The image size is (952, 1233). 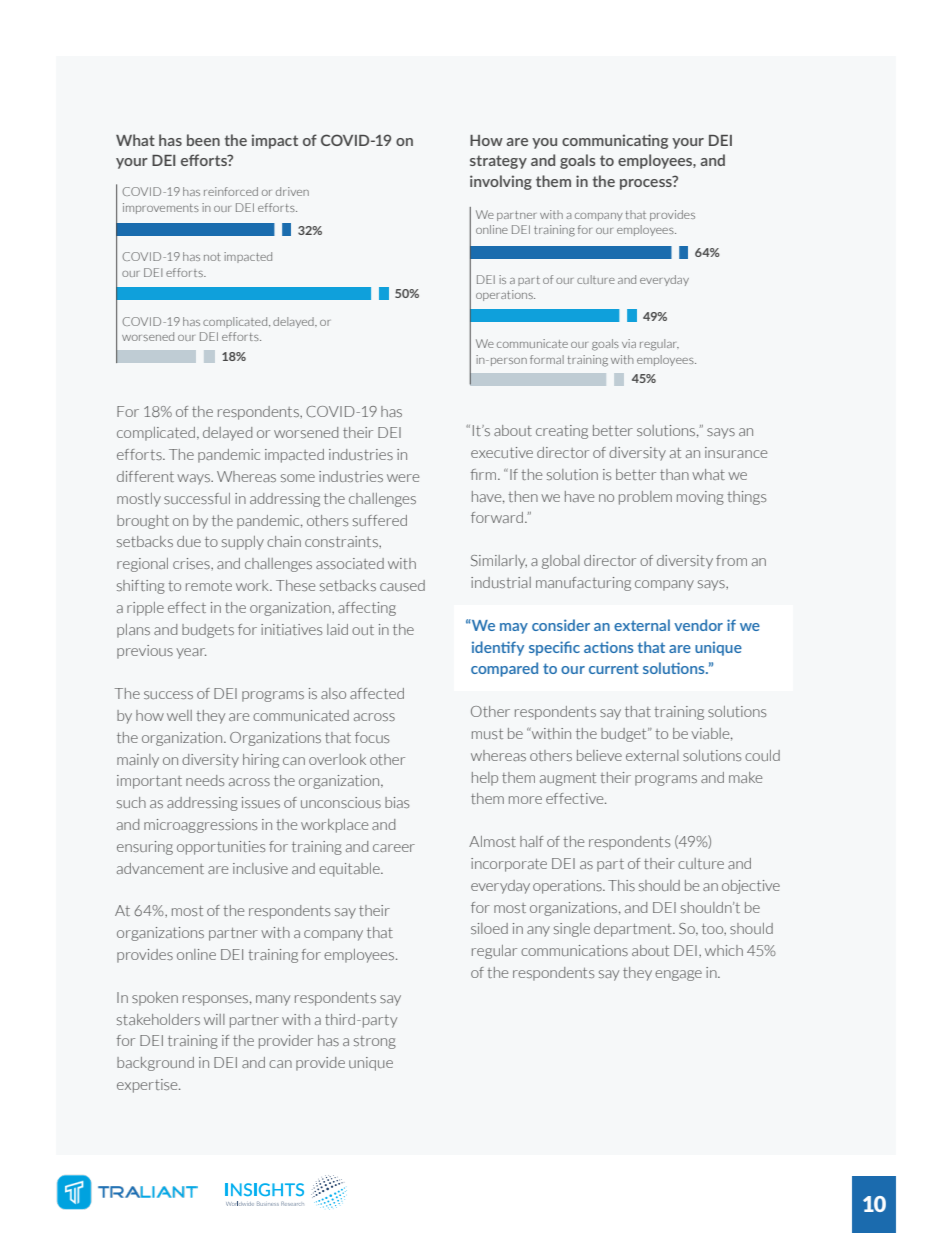 I want to click on process, so click(x=647, y=183).
